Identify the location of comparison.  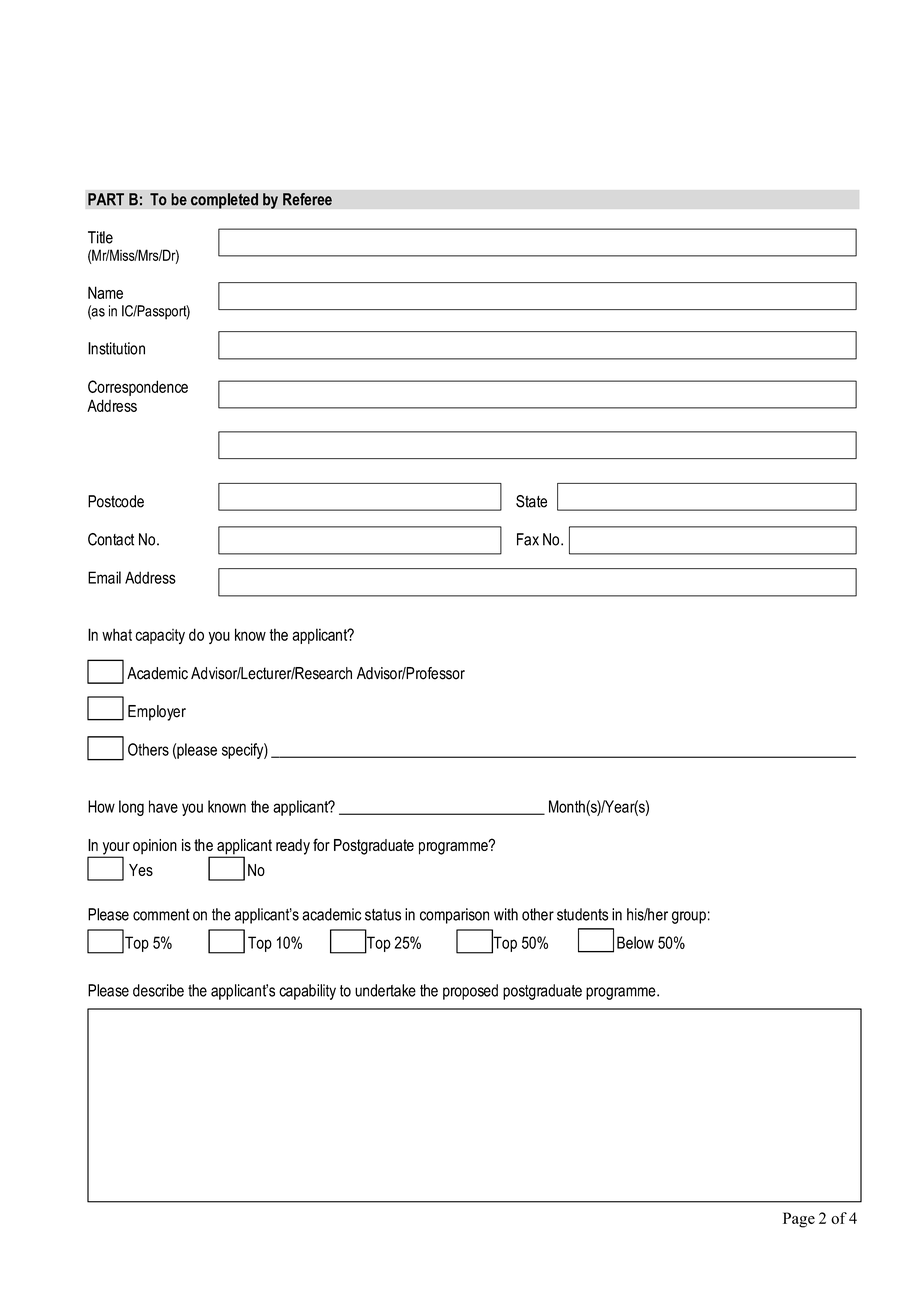
(454, 916).
